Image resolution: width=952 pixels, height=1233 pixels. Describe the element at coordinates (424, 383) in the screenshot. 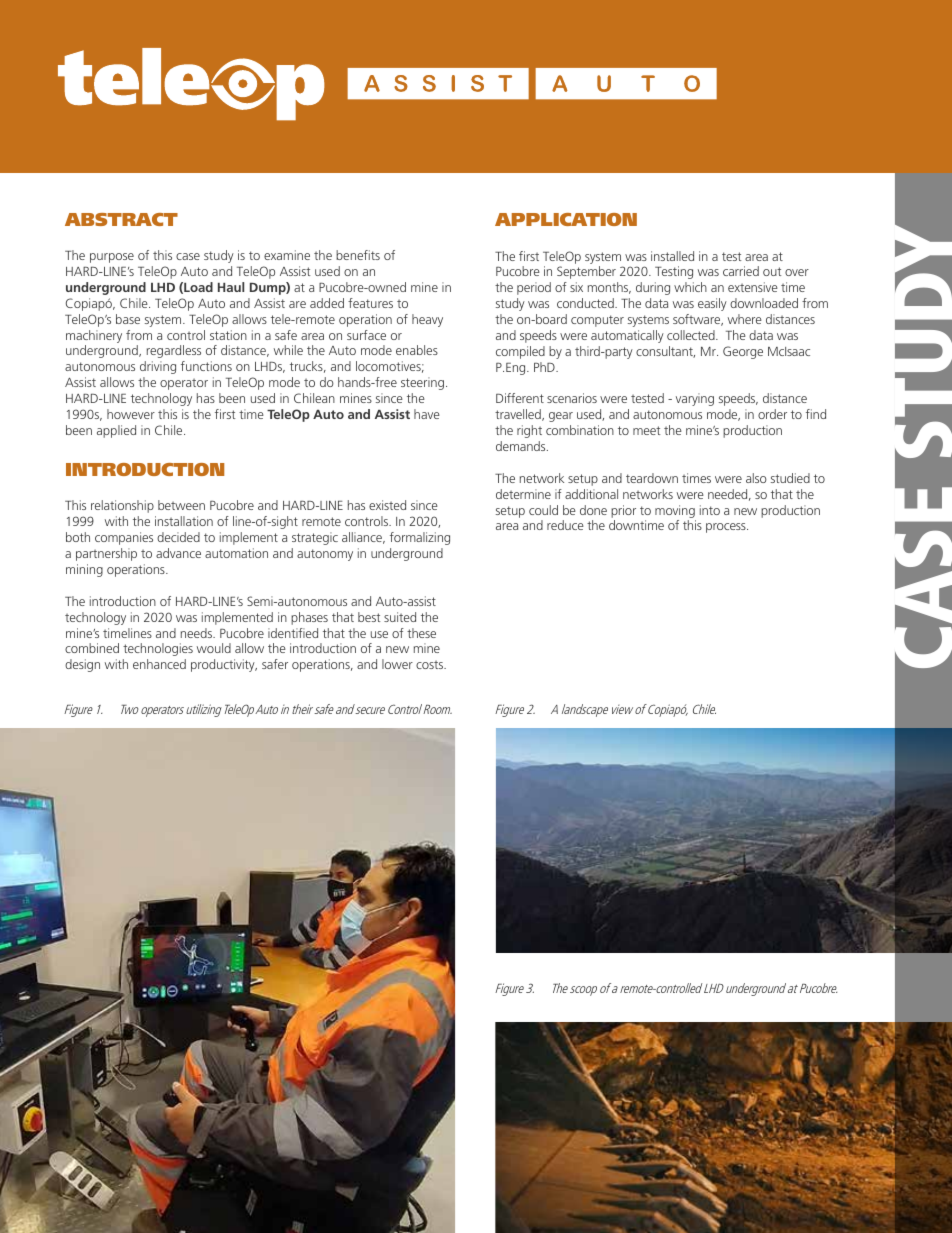

I see `steering` at that location.
